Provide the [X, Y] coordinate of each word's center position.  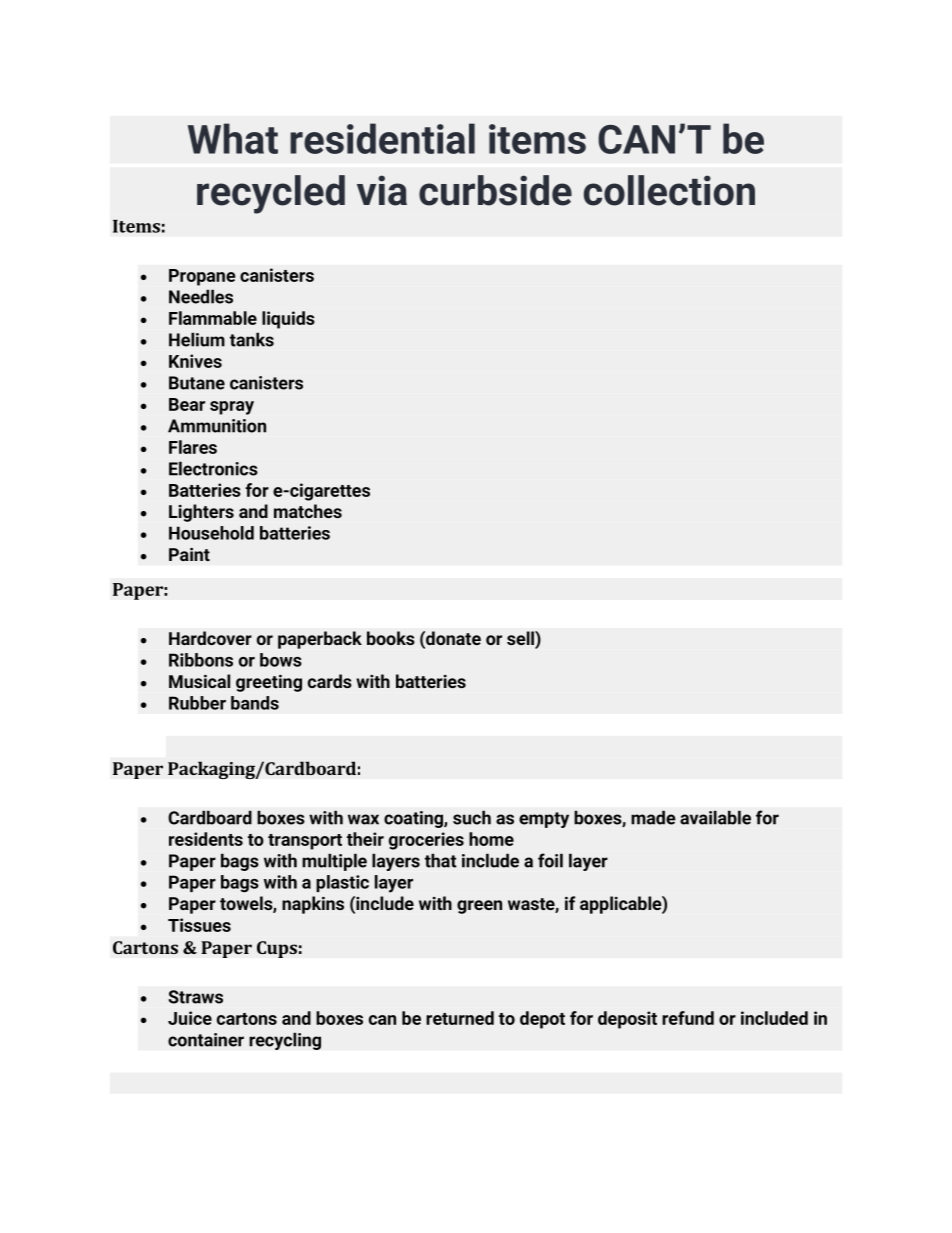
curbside [495, 190]
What [233, 138]
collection [669, 190]
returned [460, 1018]
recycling [285, 1041]
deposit [627, 1020]
